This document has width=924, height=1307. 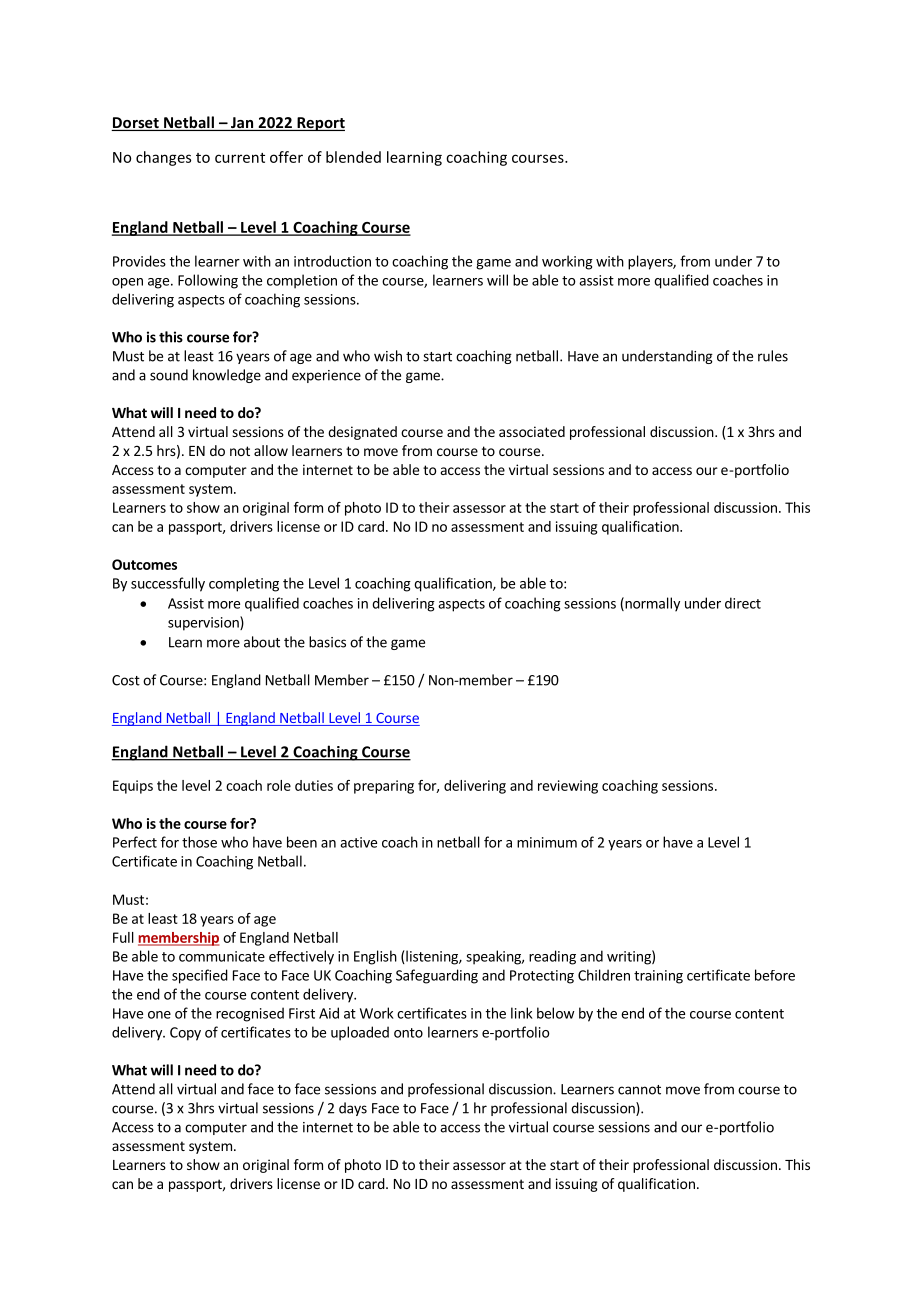 I want to click on blended, so click(x=353, y=157).
